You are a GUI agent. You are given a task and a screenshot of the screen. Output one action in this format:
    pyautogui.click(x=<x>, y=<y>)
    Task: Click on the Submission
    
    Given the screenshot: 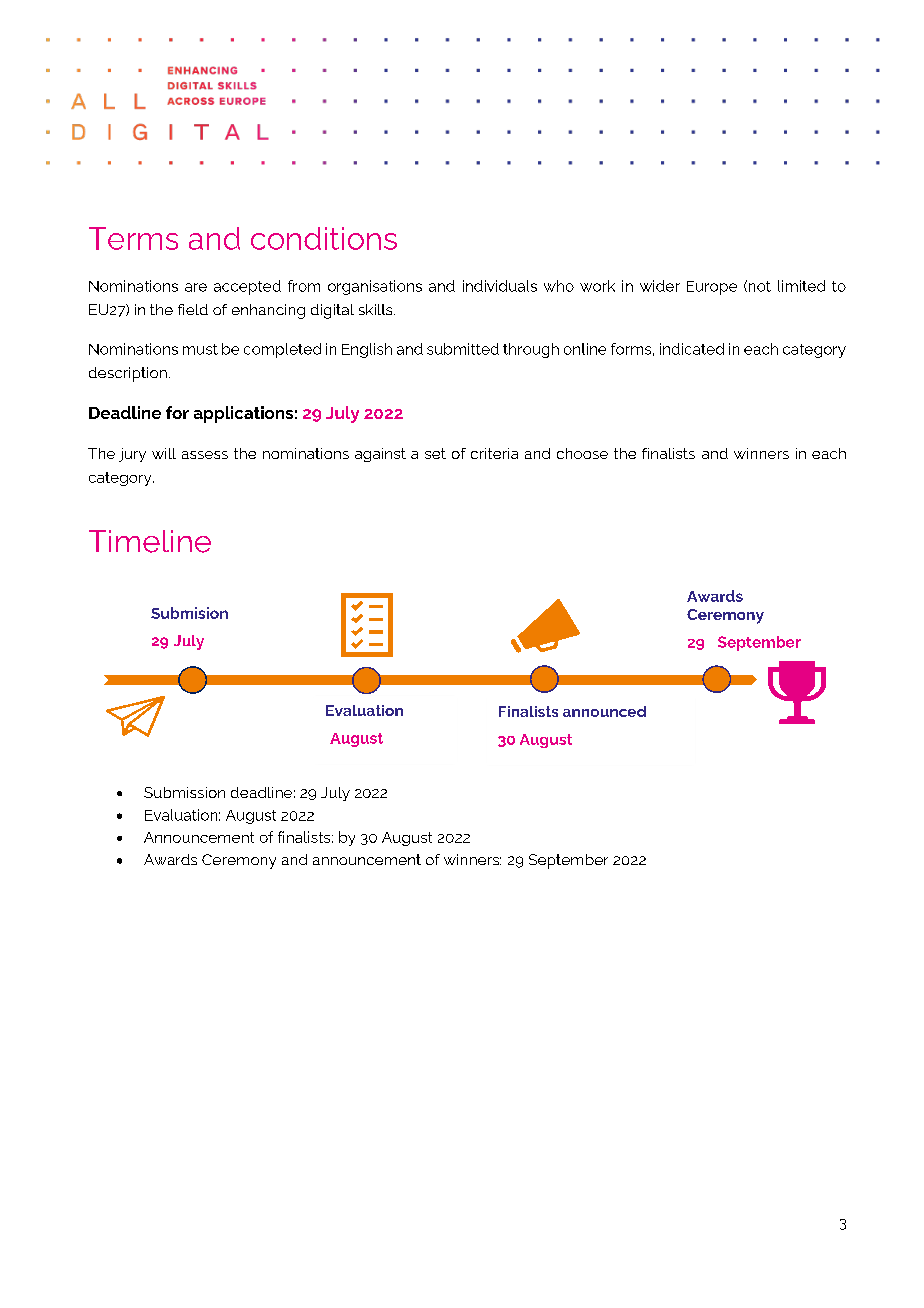 What is the action you would take?
    pyautogui.click(x=184, y=792)
